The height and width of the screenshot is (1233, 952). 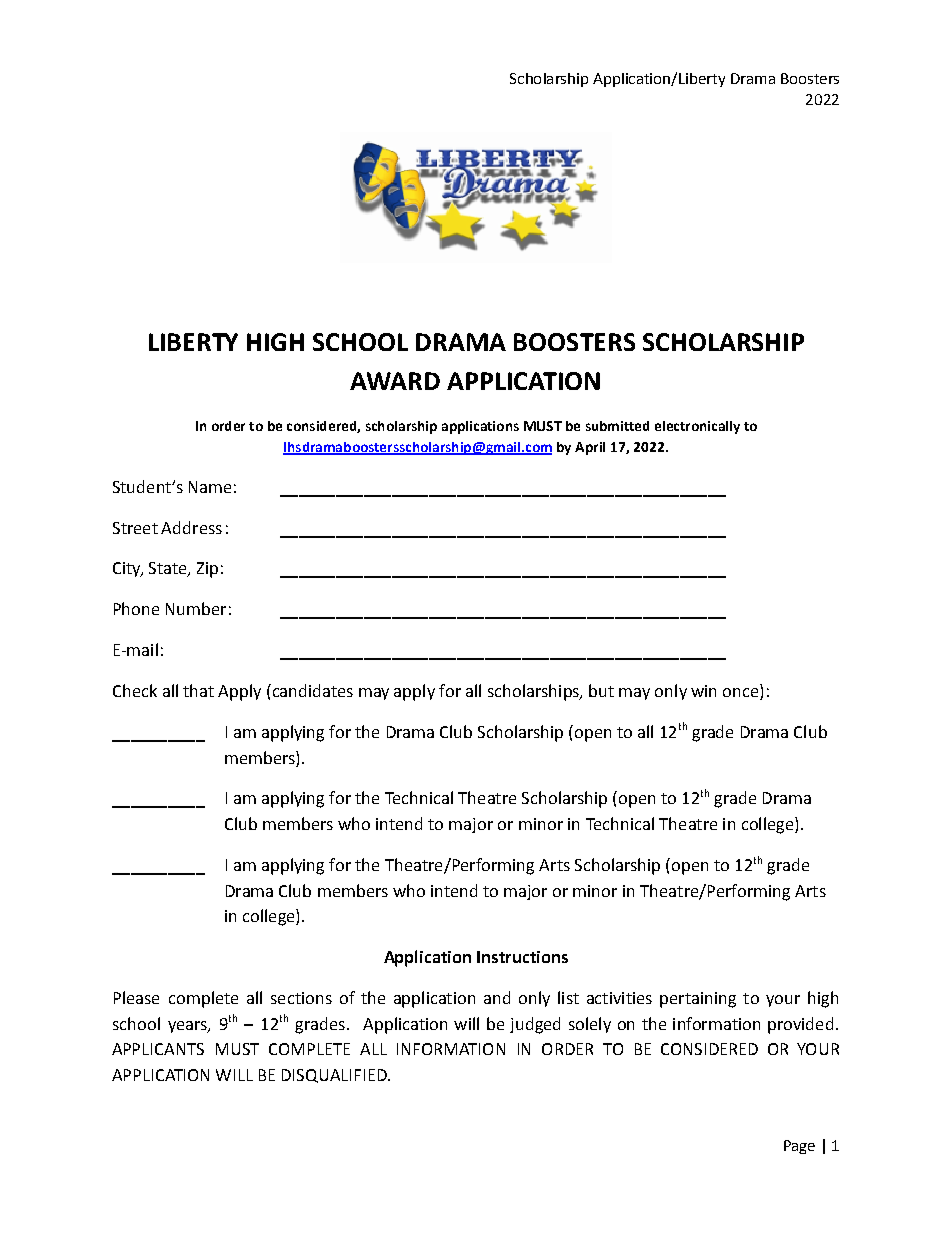 I want to click on Page, so click(x=799, y=1147).
